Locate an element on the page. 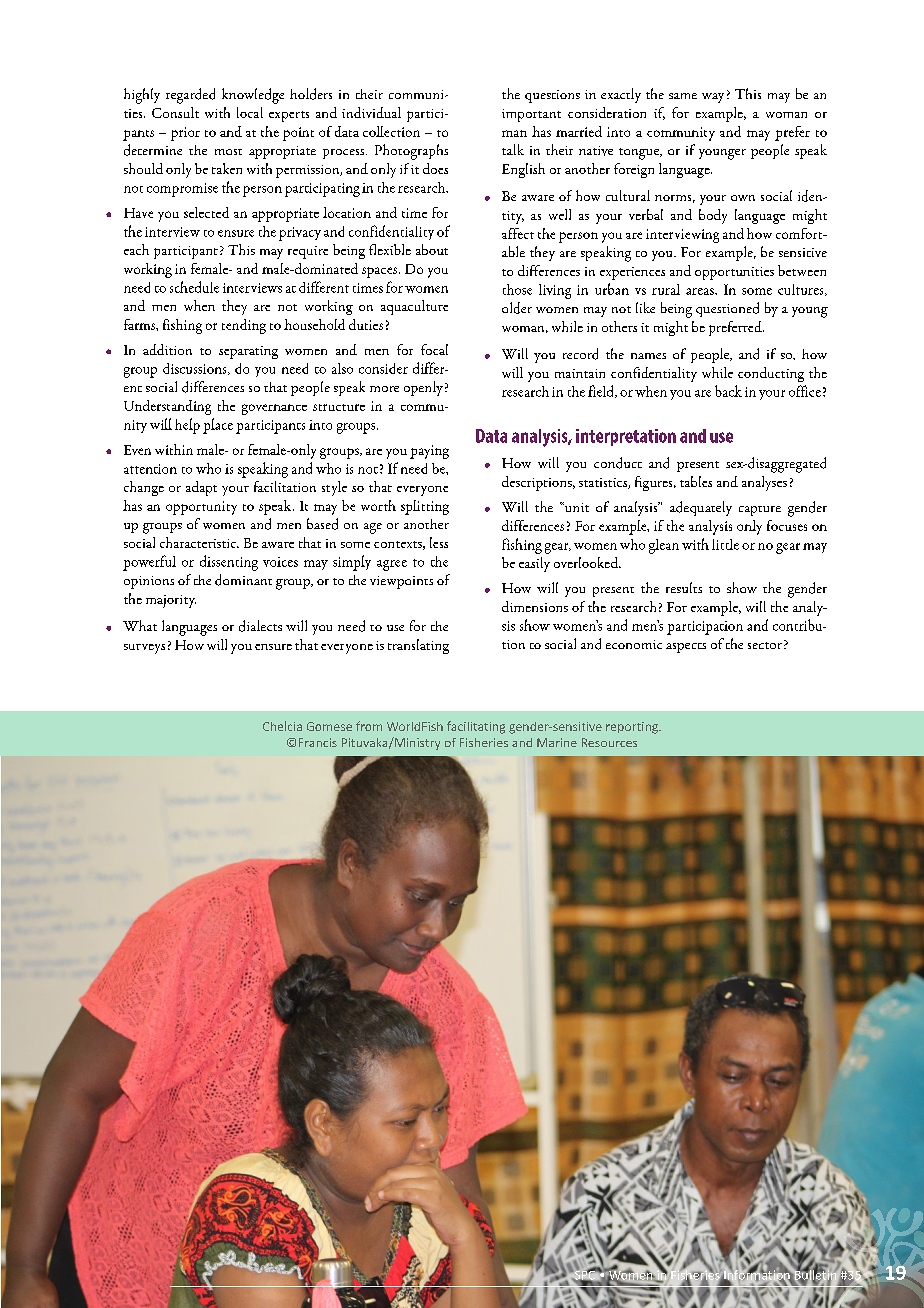 The height and width of the document is (1308, 924). local is located at coordinates (250, 112).
